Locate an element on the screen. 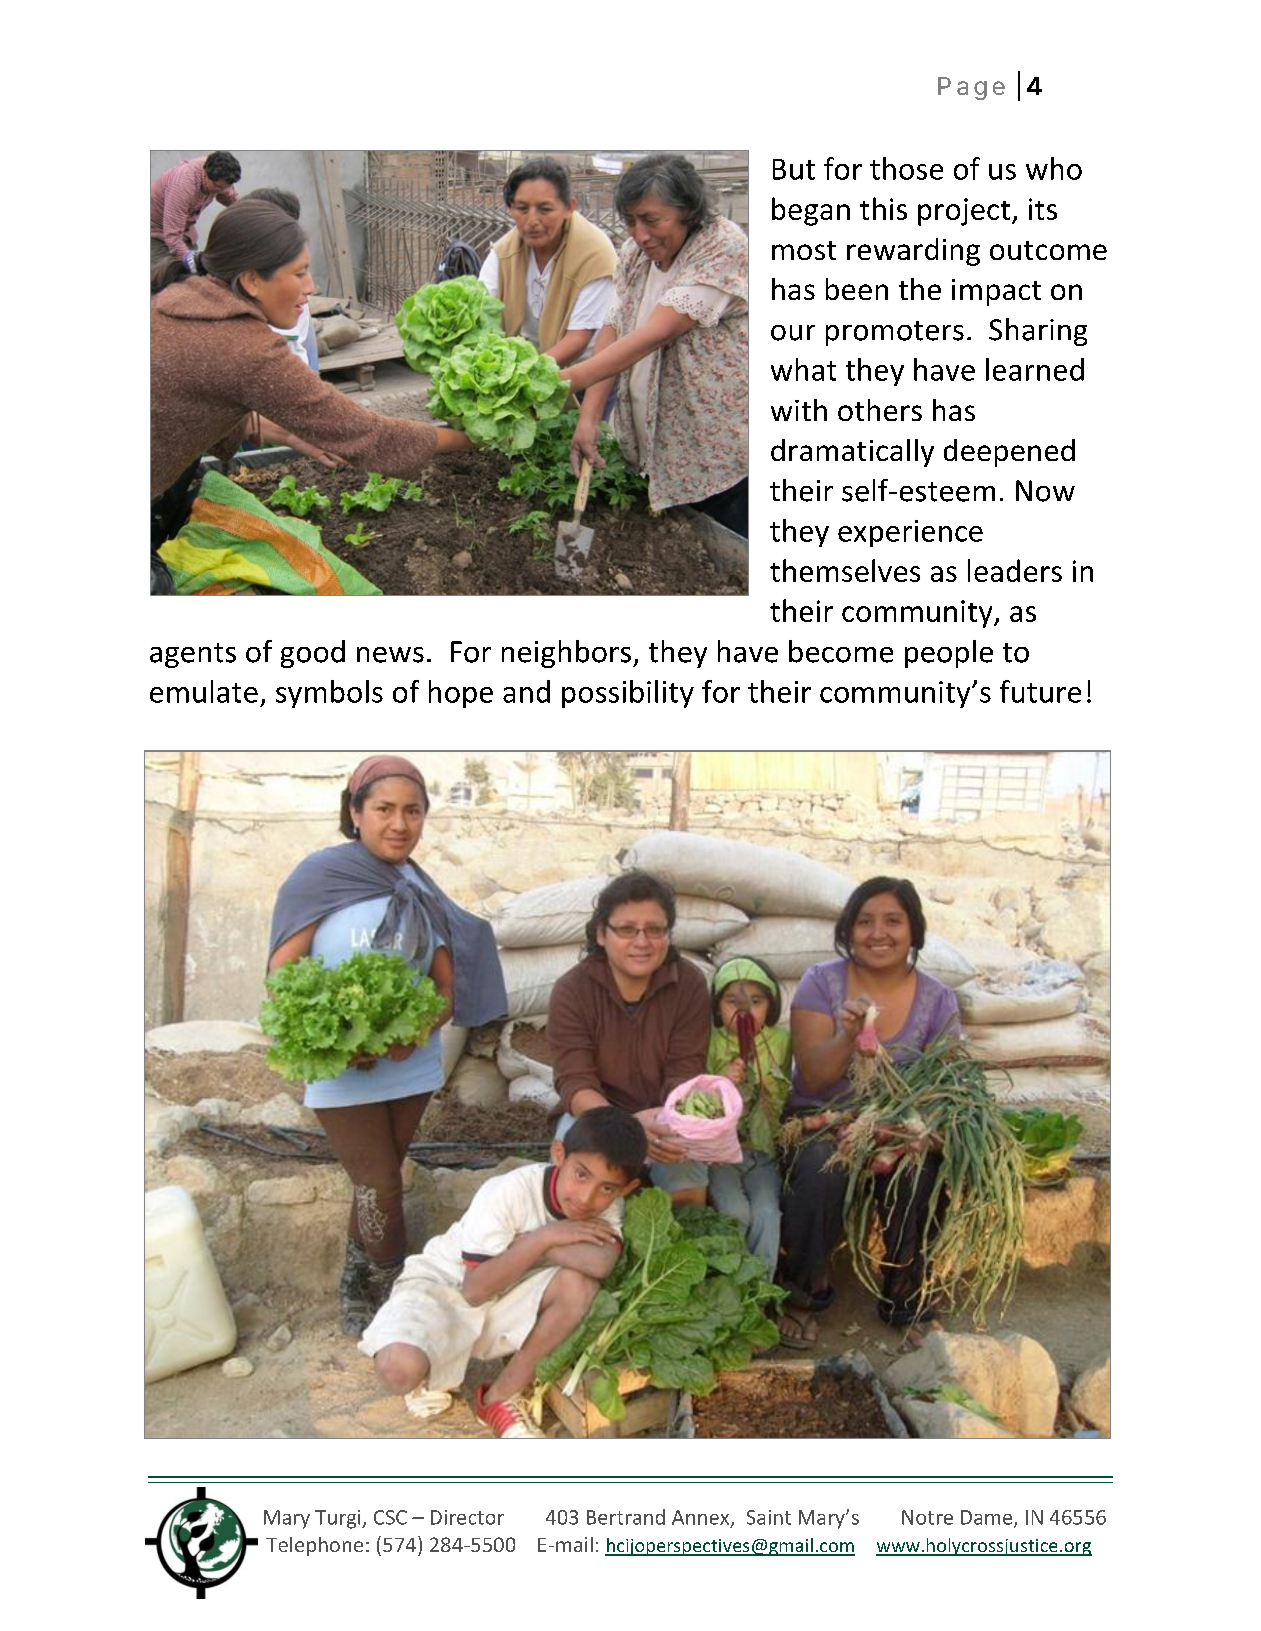 The width and height of the screenshot is (1261, 1631). project is located at coordinates (964, 212).
